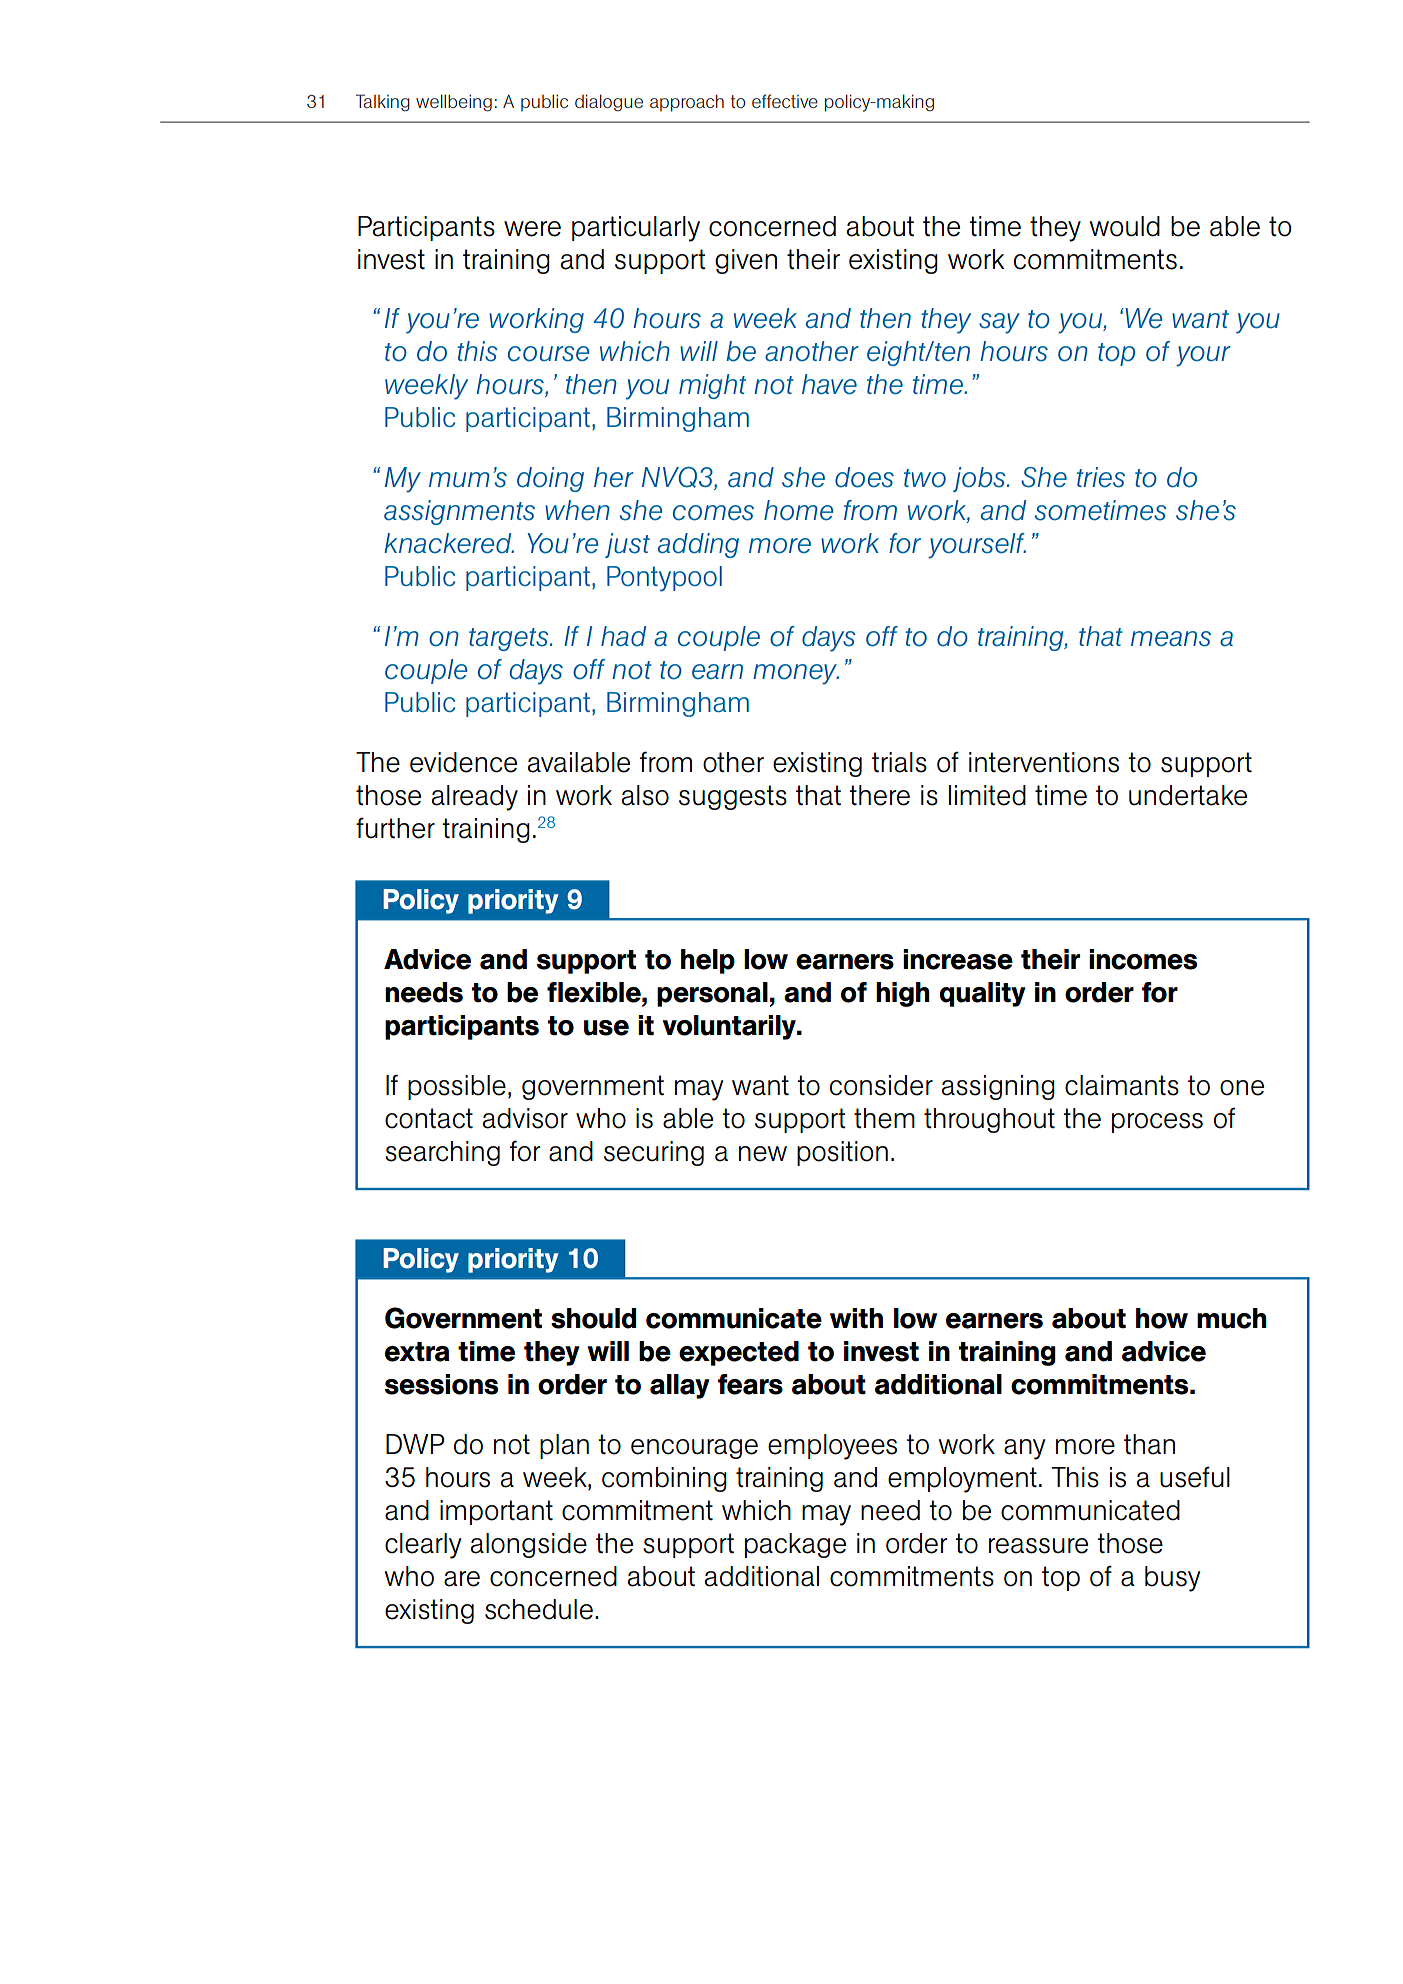 The height and width of the screenshot is (1984, 1403). I want to click on package, so click(795, 1545).
